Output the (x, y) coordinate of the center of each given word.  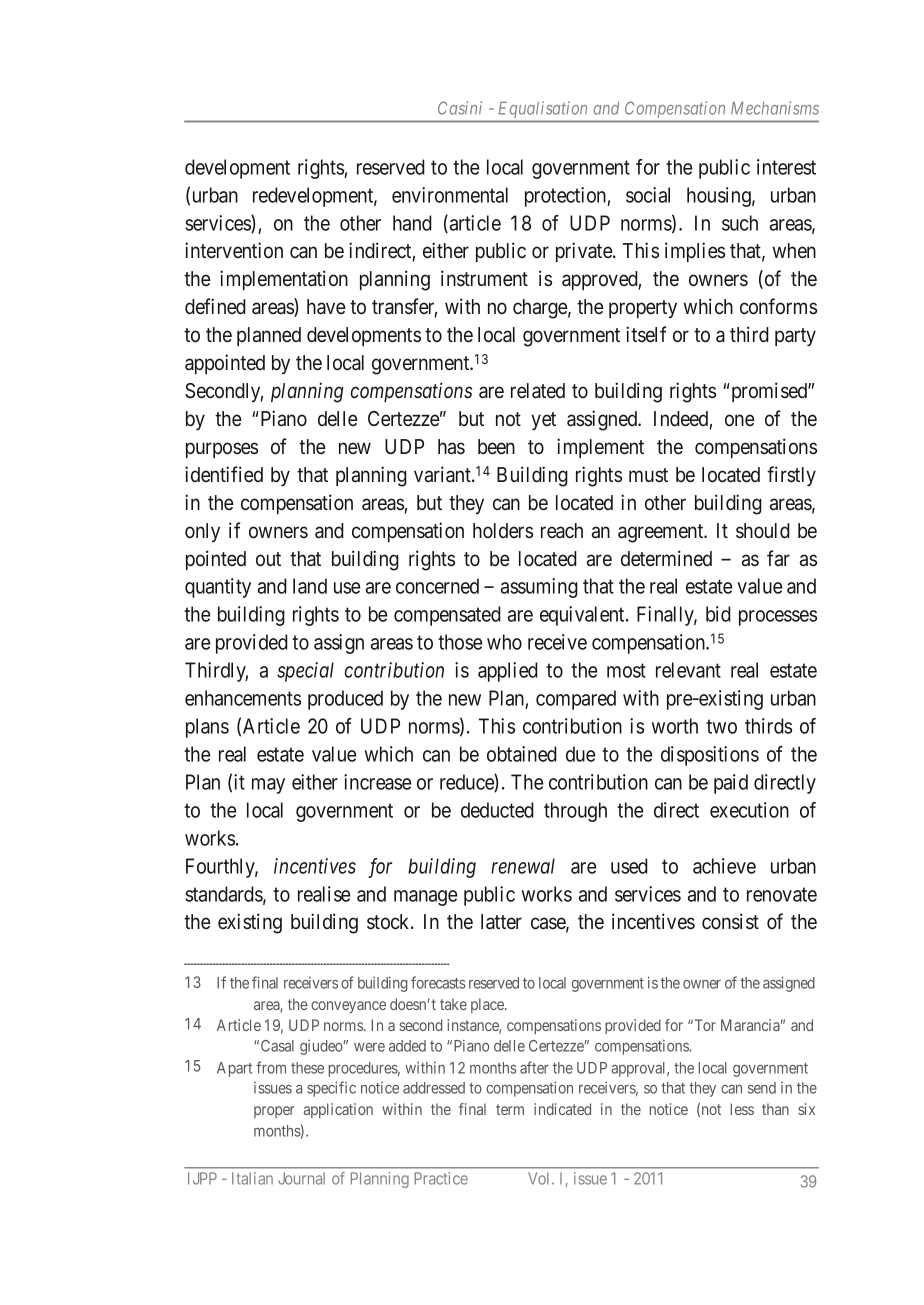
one (740, 420)
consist (730, 921)
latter (501, 922)
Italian (252, 1178)
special (305, 672)
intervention (234, 250)
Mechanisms (775, 108)
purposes (222, 450)
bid (718, 614)
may (268, 786)
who (504, 642)
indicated (562, 1109)
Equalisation (543, 109)
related (538, 391)
